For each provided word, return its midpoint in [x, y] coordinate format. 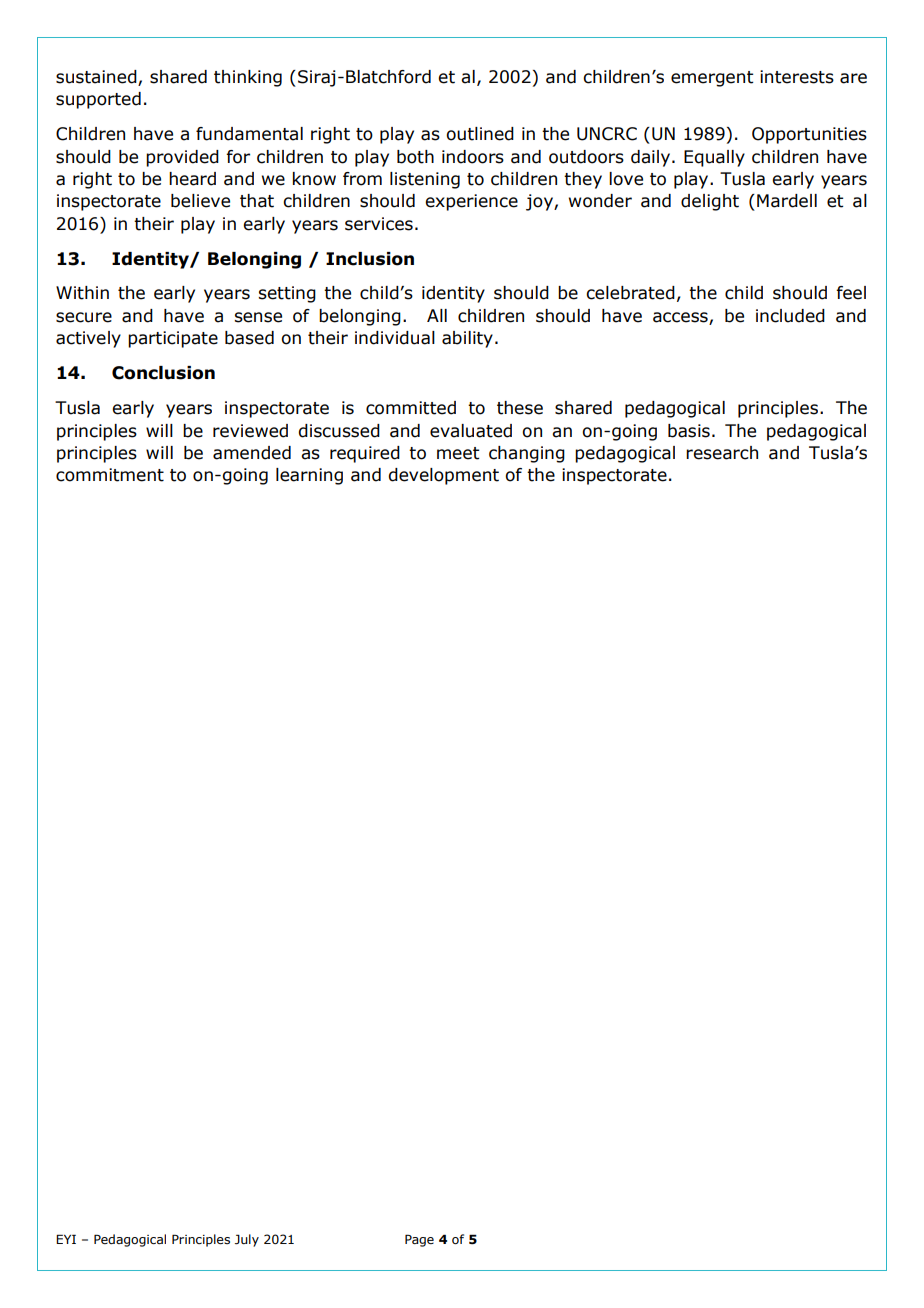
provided [182, 158]
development [443, 476]
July [247, 1240]
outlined [480, 134]
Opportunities [809, 135]
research [722, 453]
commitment [110, 475]
